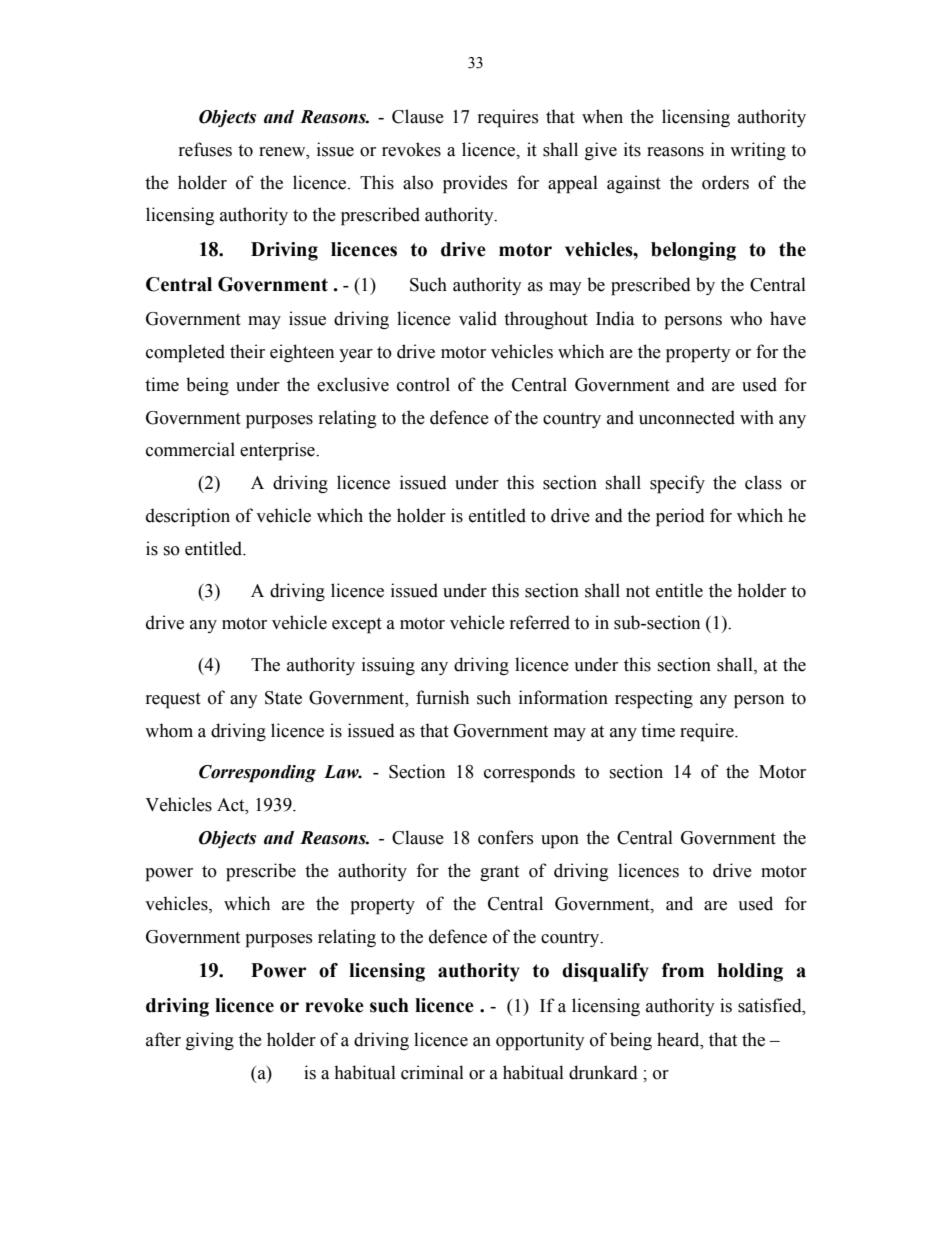 This screenshot has width=952, height=1233. Describe the element at coordinates (205, 149) in the screenshot. I see `refuses` at that location.
